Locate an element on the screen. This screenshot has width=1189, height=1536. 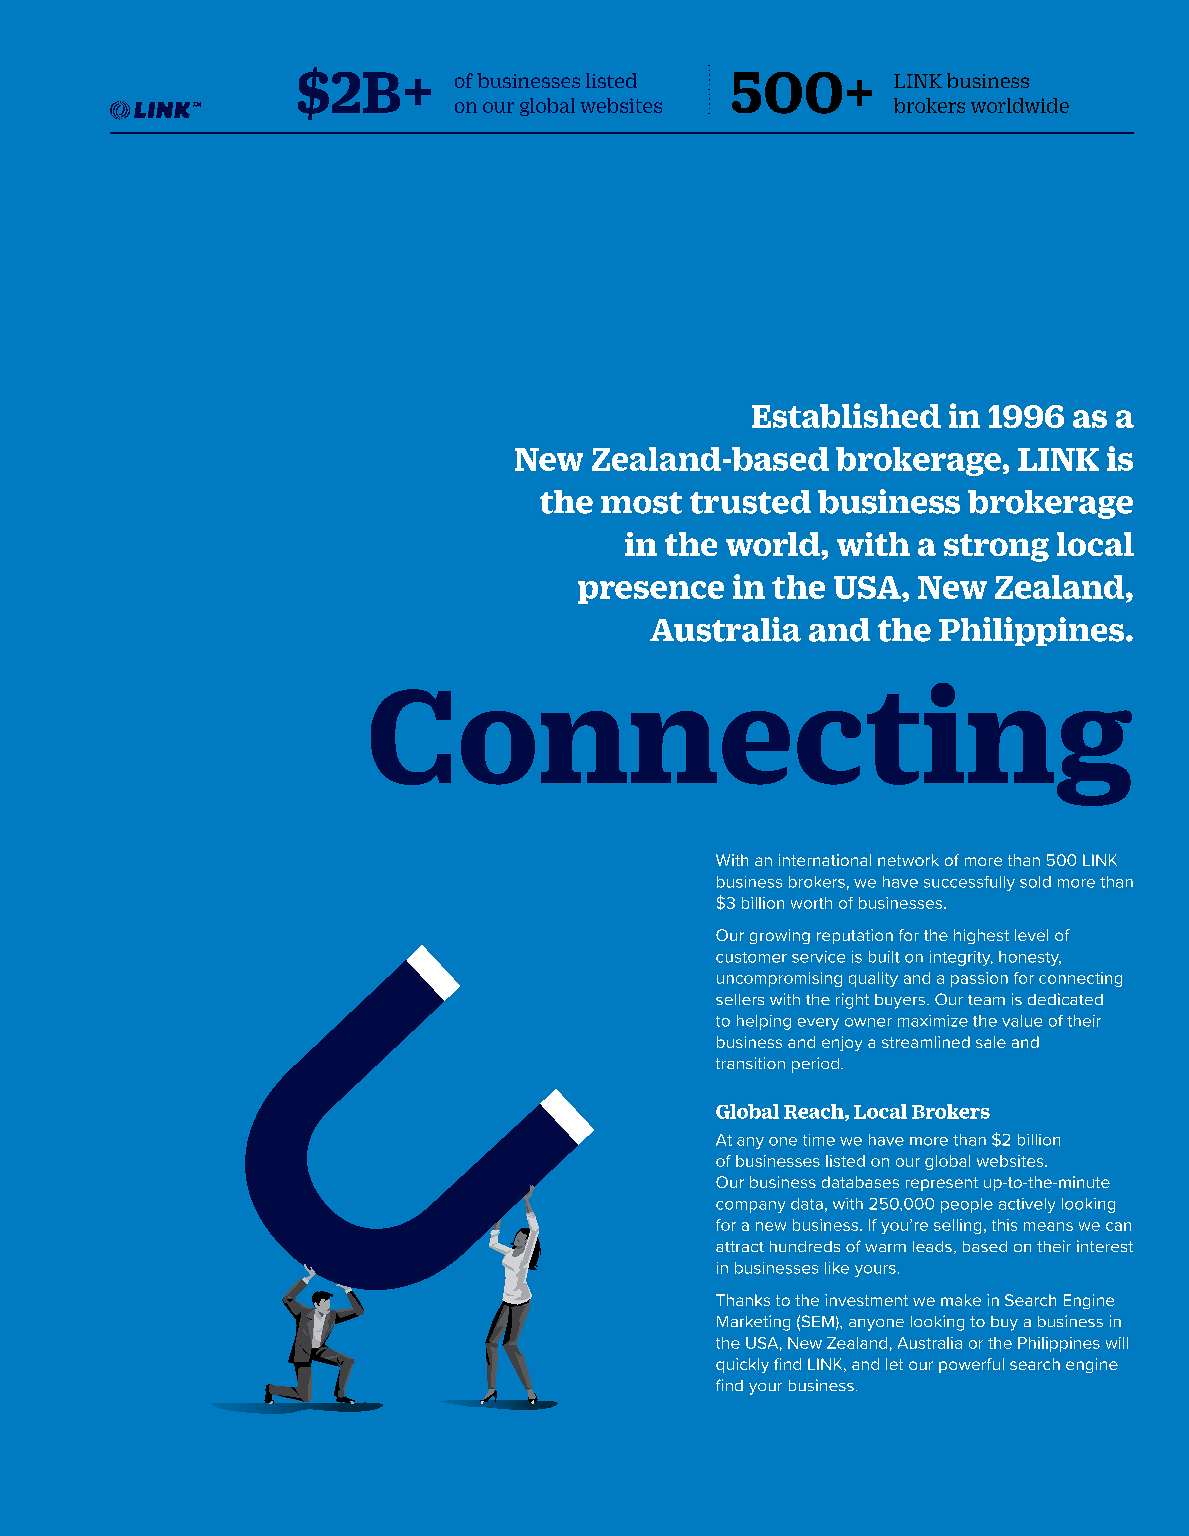
network is located at coordinates (908, 860).
